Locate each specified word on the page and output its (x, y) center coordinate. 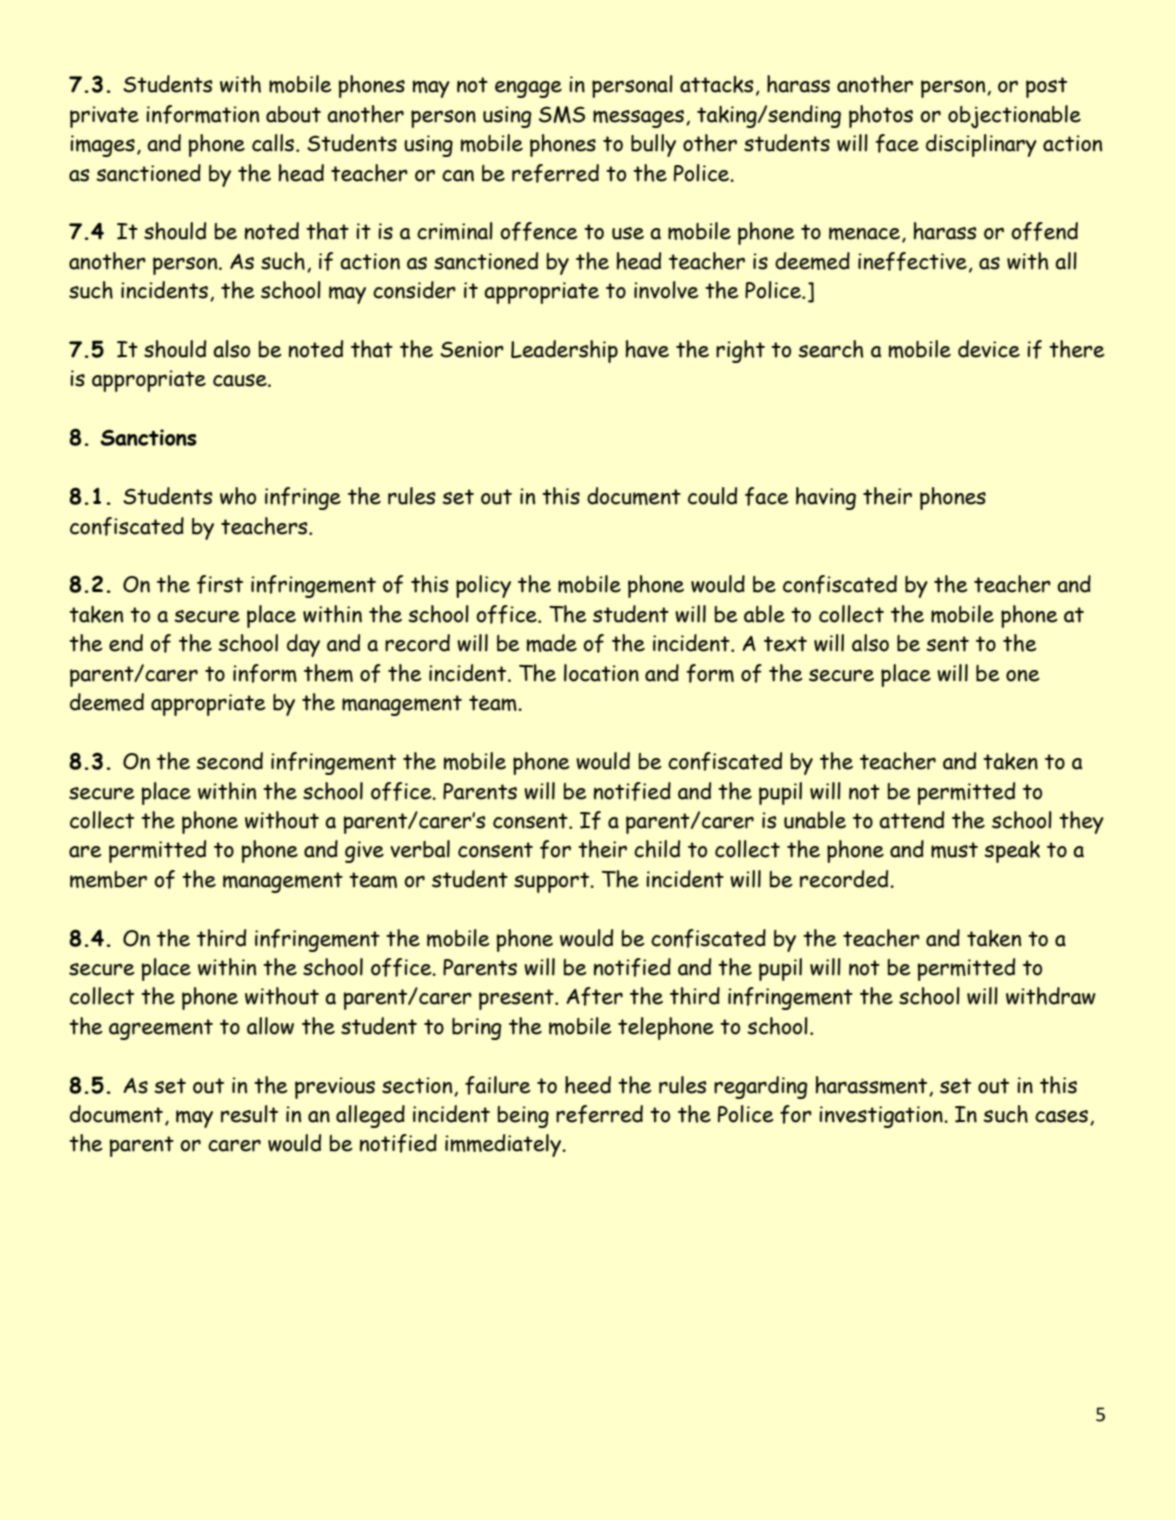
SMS (562, 115)
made (552, 643)
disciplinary (981, 145)
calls (273, 143)
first (220, 584)
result (249, 1114)
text (785, 644)
